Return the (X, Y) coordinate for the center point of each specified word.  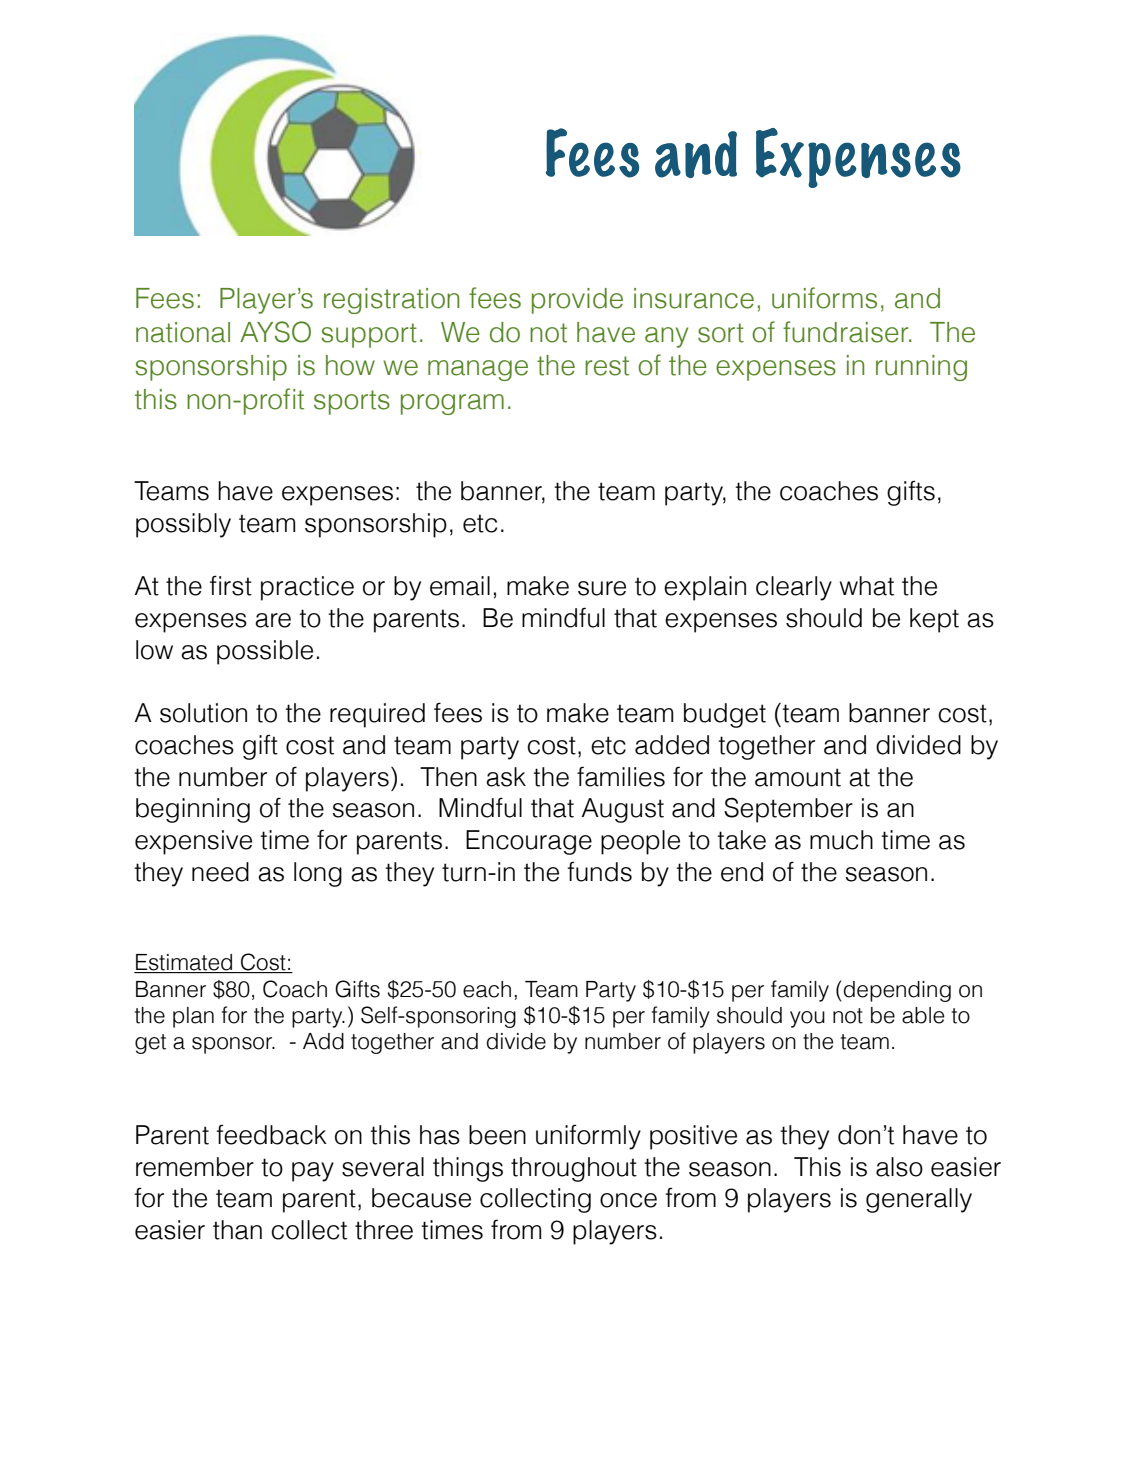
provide (577, 301)
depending (897, 991)
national (183, 332)
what (867, 586)
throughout (574, 1169)
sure (602, 588)
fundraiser (847, 332)
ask (506, 777)
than (237, 1230)
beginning (193, 810)
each (487, 989)
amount (798, 777)
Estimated (184, 963)
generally (919, 1200)
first (231, 585)
